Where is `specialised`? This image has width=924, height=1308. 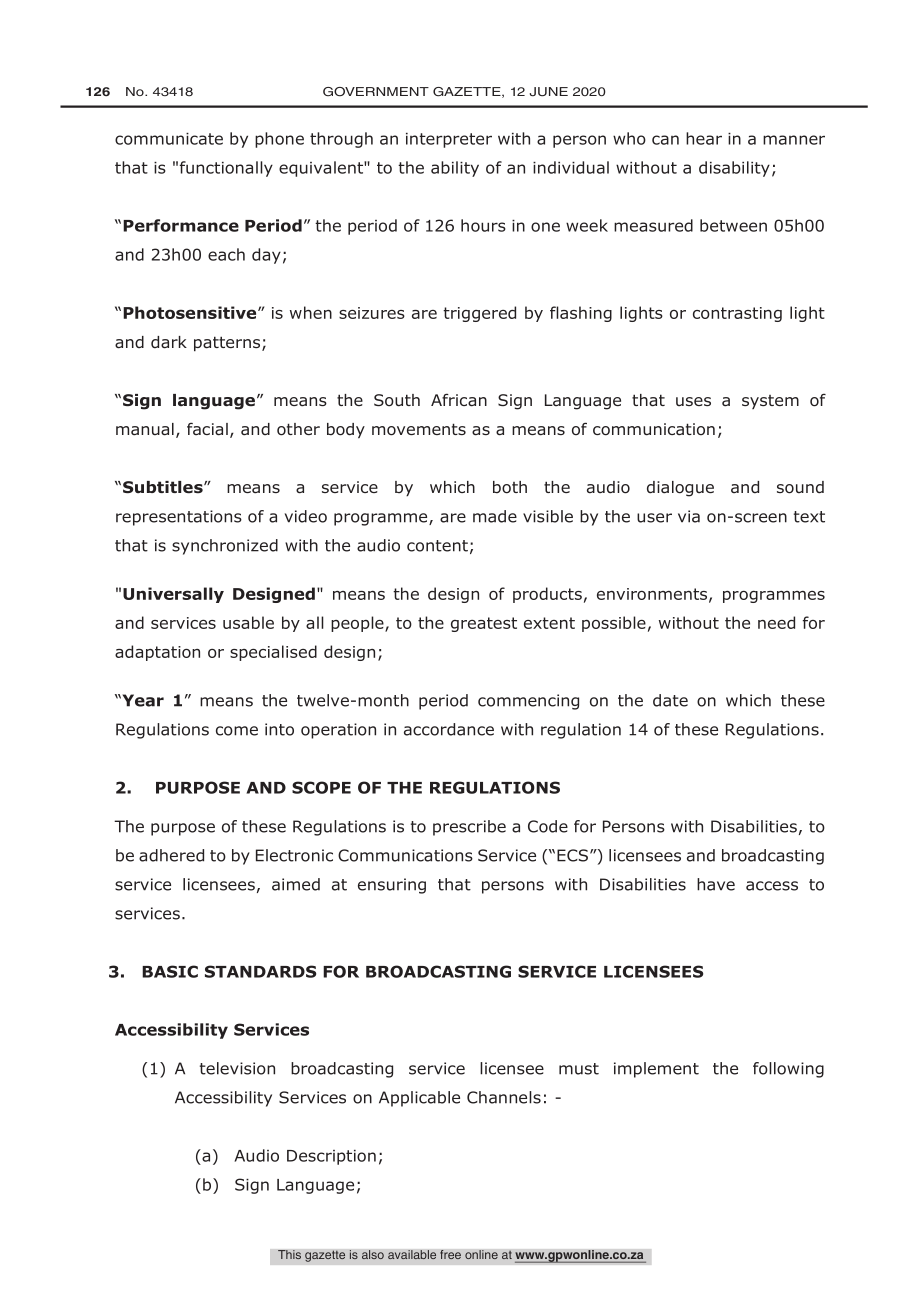
specialised is located at coordinates (273, 653).
